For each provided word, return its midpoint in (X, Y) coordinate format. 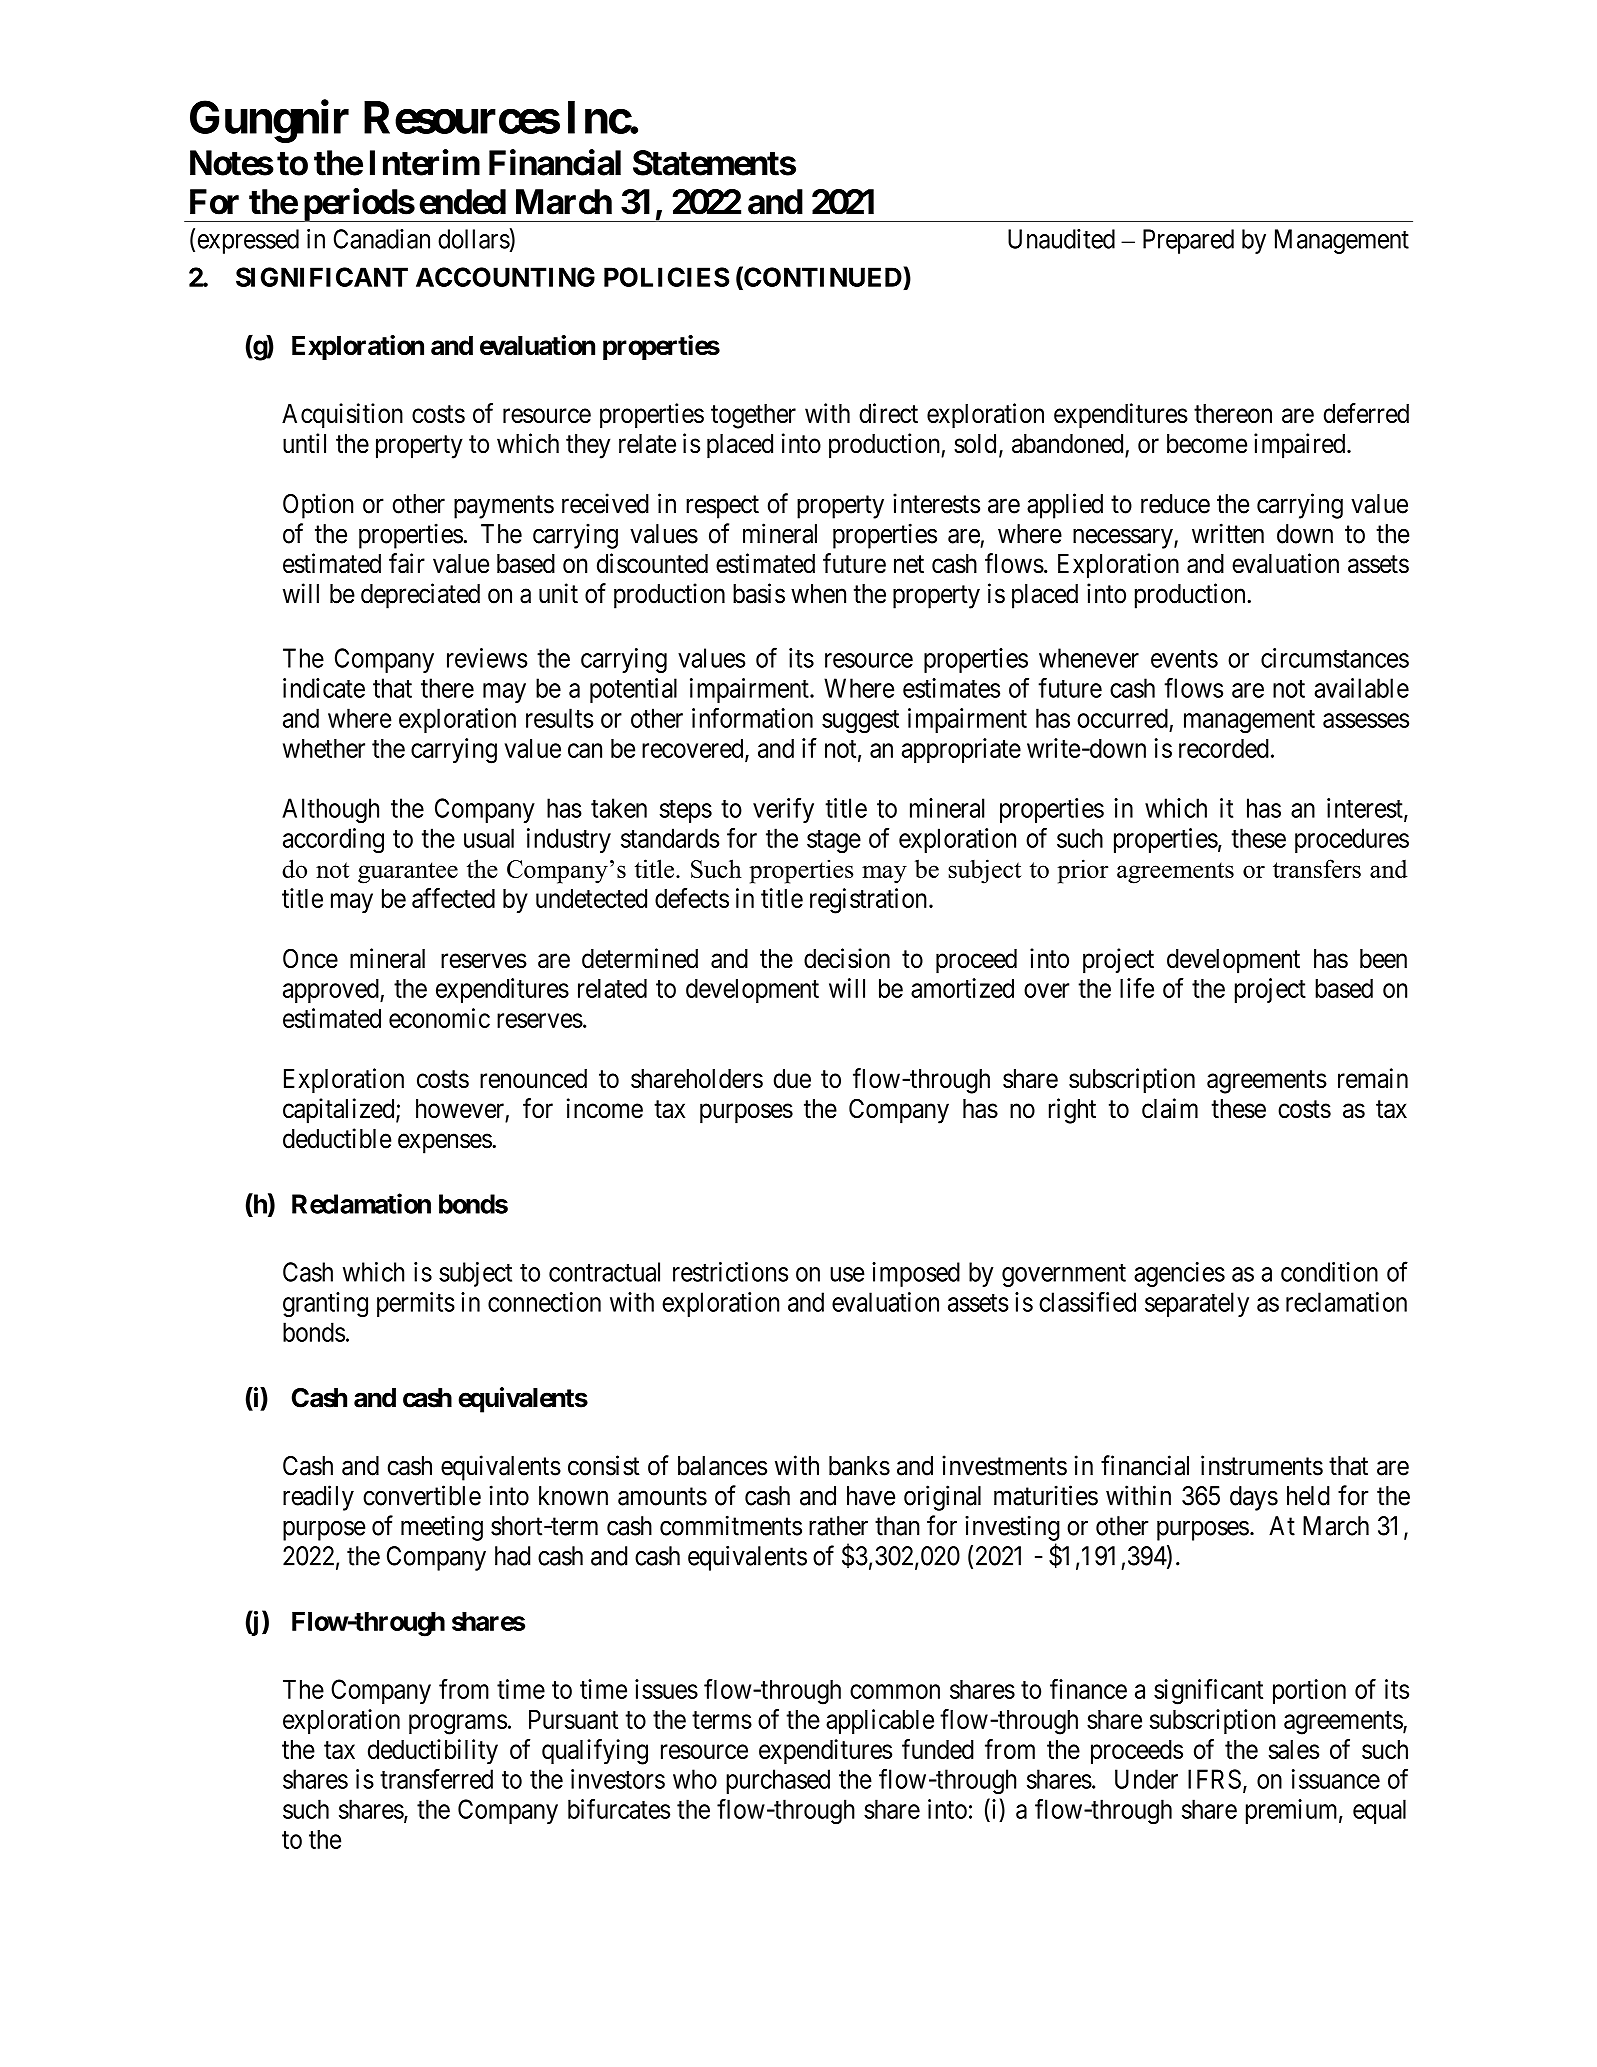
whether (324, 748)
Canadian (382, 239)
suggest (860, 722)
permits (416, 1304)
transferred (436, 1778)
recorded (1224, 748)
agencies (1179, 1274)
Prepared (1188, 241)
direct (888, 413)
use (847, 1274)
